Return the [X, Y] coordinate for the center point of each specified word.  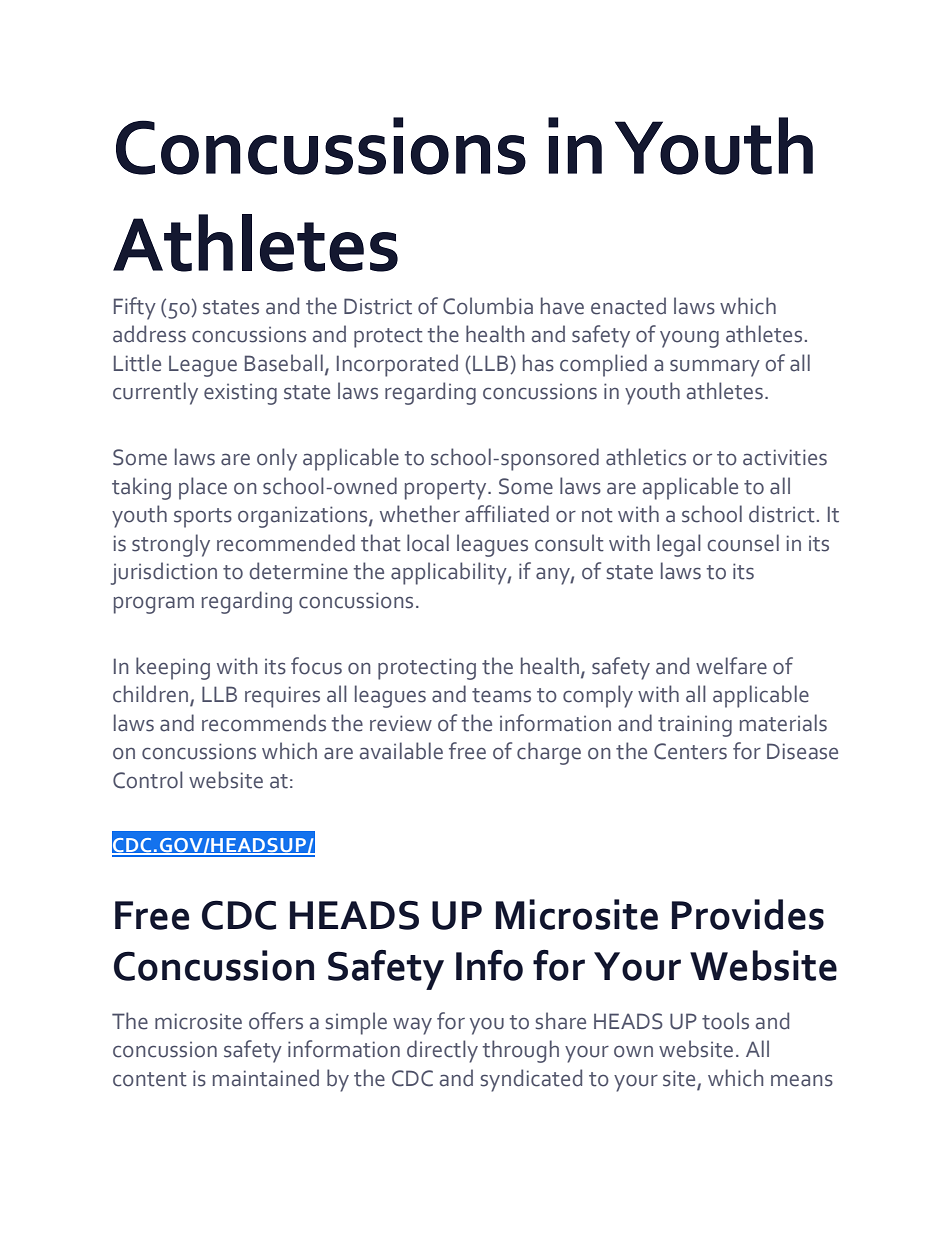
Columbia [488, 306]
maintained [266, 1078]
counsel [743, 543]
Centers [690, 751]
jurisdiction [164, 573]
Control [148, 780]
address [149, 334]
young [689, 339]
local [428, 543]
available [401, 751]
